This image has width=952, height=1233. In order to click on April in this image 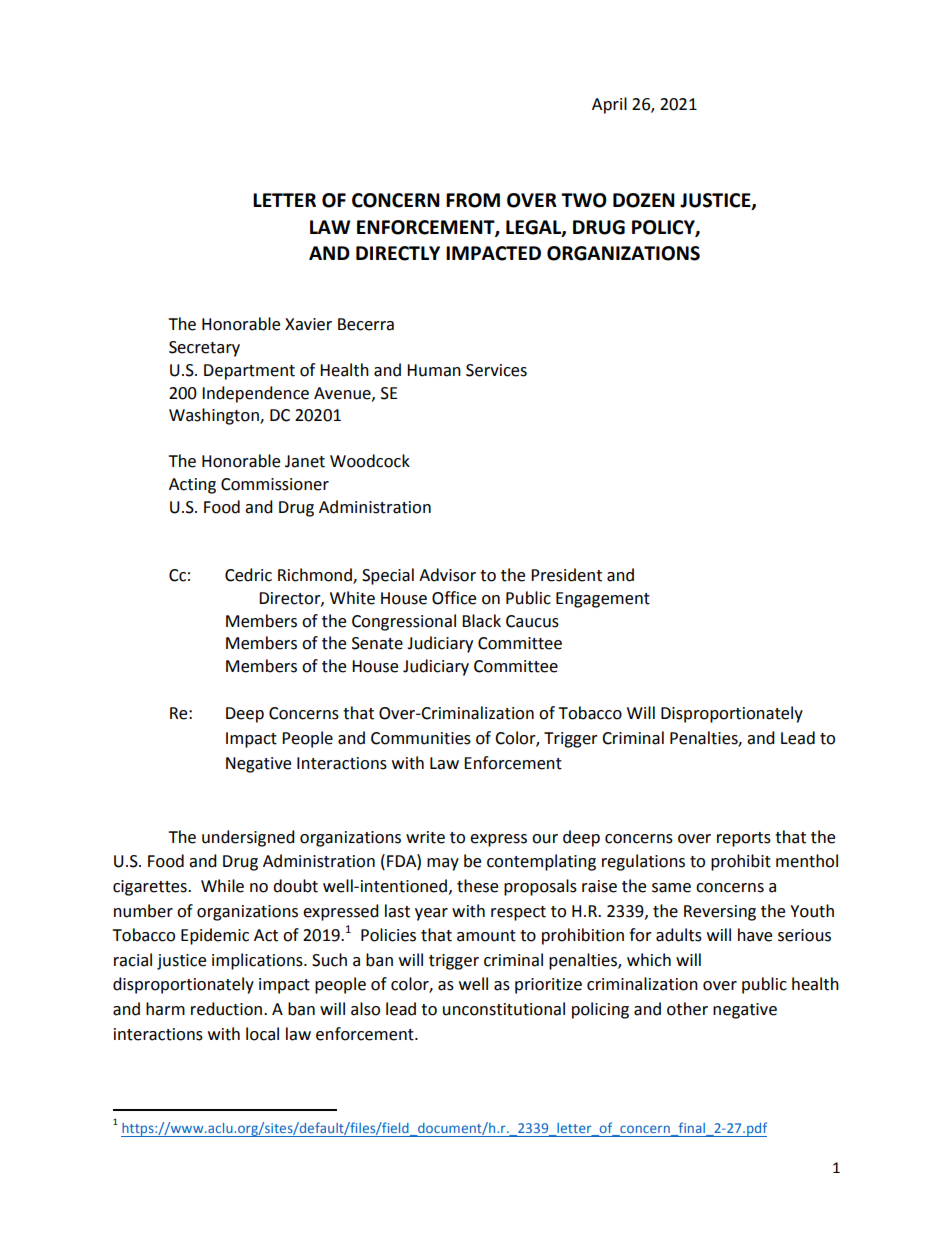, I will do `click(609, 105)`.
